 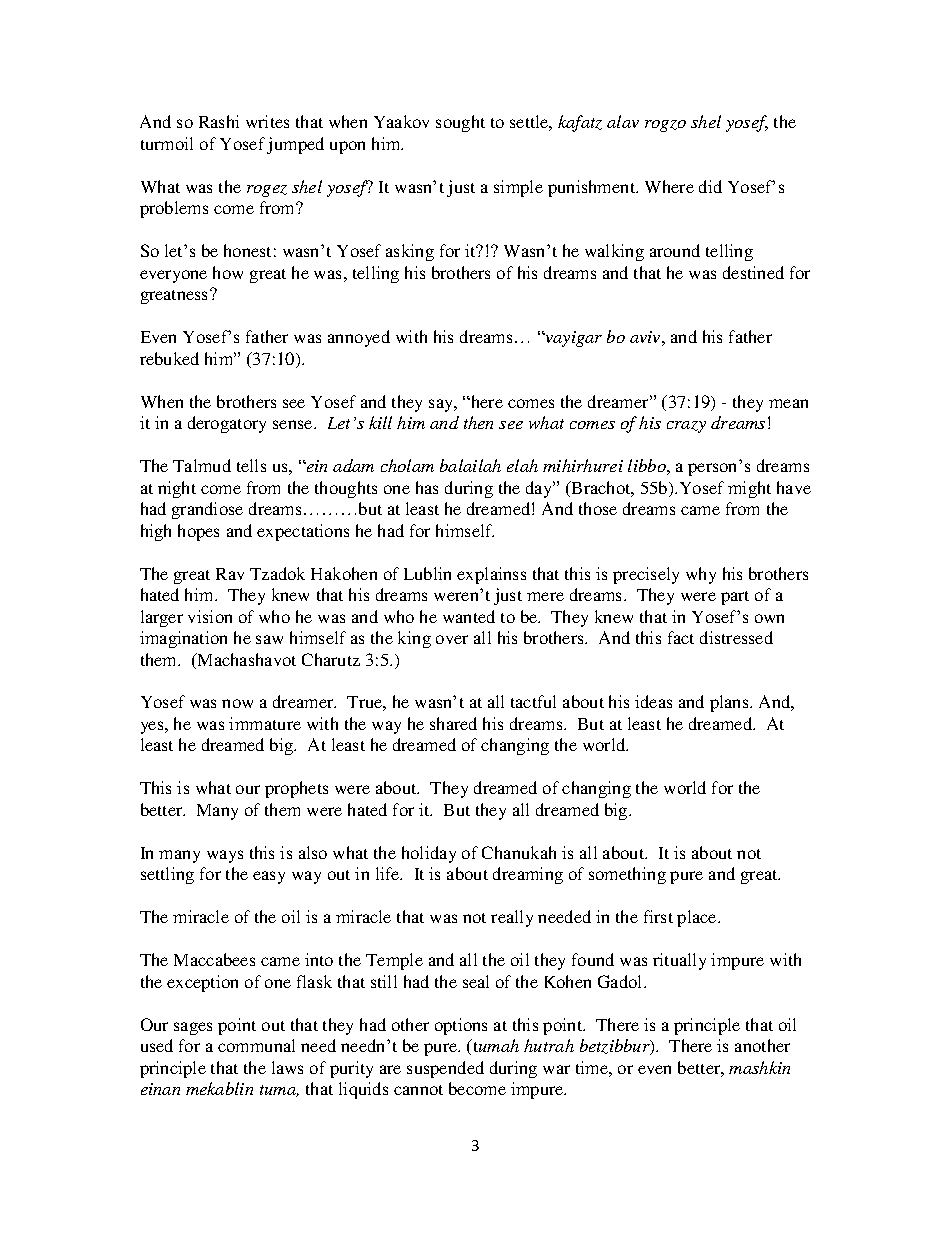 What do you see at coordinates (710, 186) in the image?
I see `did` at bounding box center [710, 186].
